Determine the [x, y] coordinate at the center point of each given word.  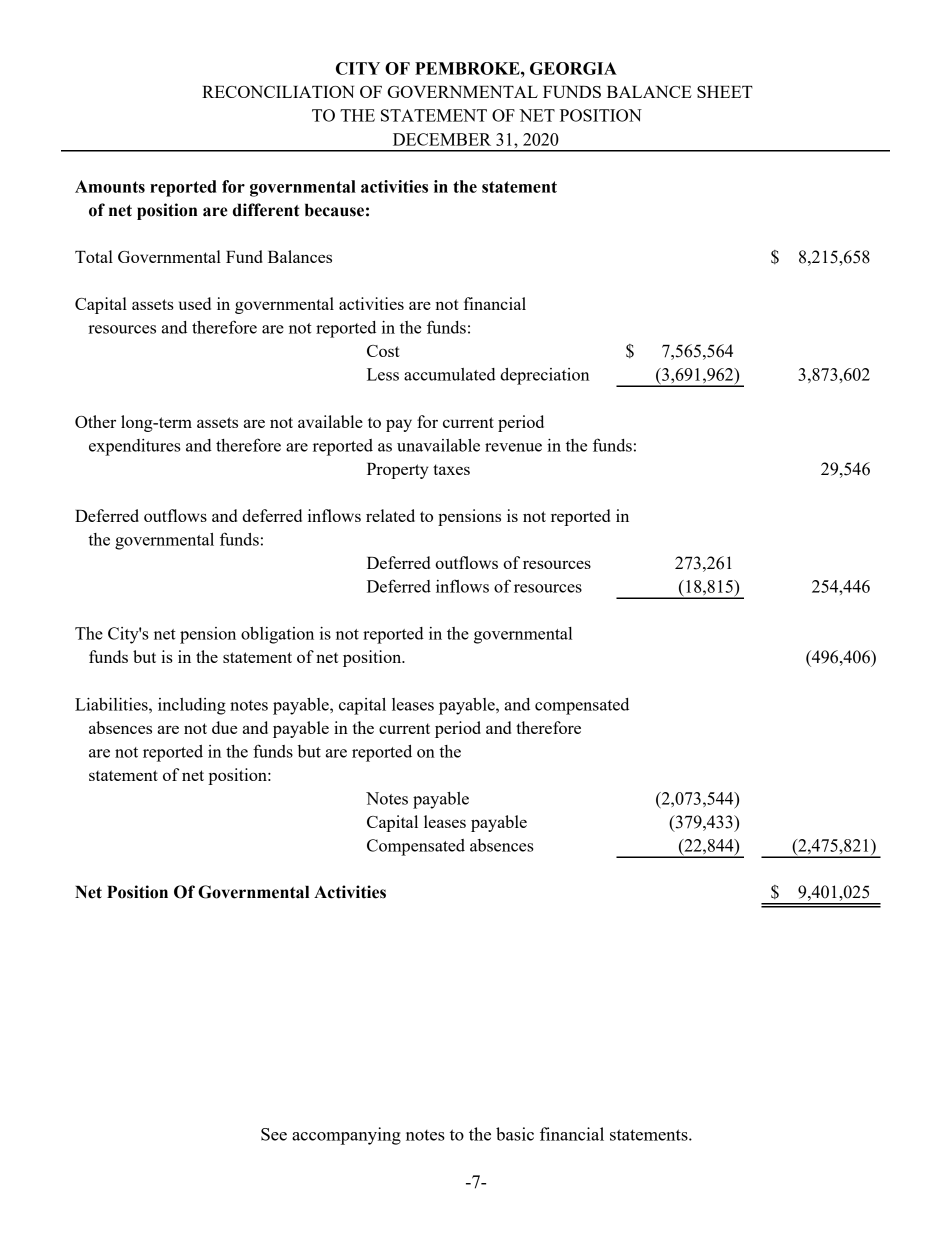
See [274, 1134]
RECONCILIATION [278, 92]
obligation [277, 635]
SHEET [725, 92]
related [390, 515]
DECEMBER [442, 139]
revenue [513, 447]
